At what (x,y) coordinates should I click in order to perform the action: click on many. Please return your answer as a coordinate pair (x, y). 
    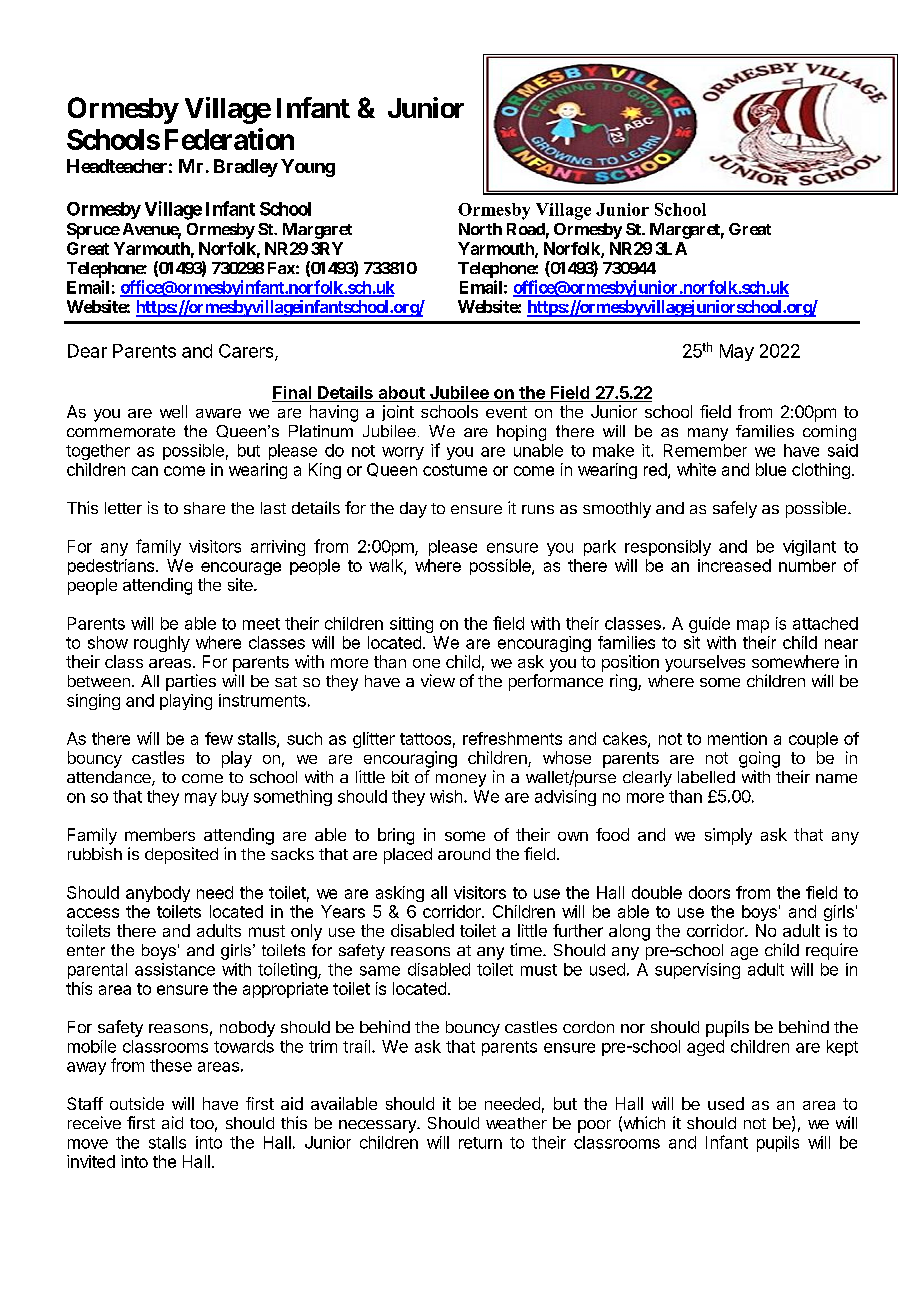
    Looking at the image, I should click on (708, 434).
